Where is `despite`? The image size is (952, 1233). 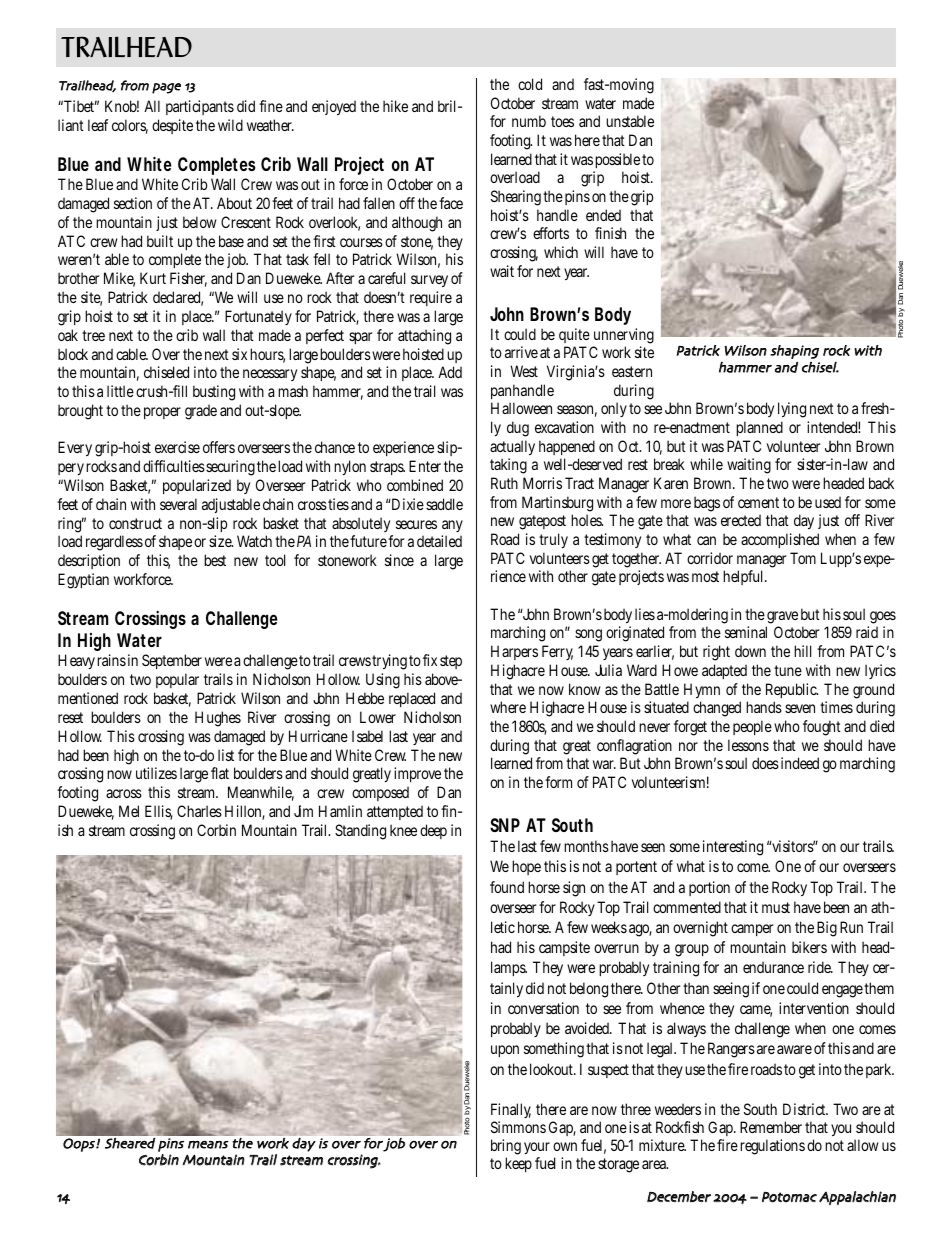
despite is located at coordinates (172, 126).
